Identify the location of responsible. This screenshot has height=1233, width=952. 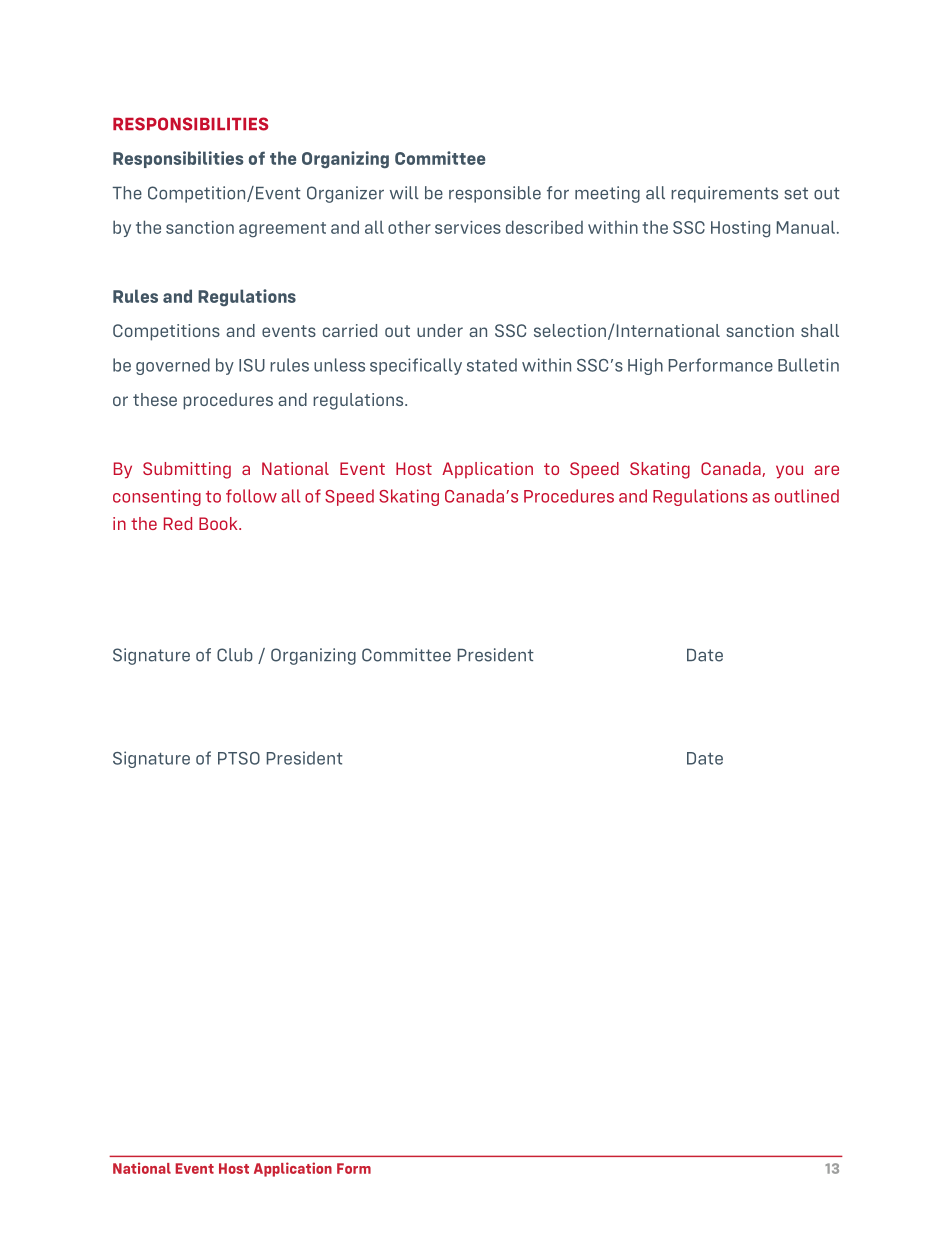
(495, 194).
